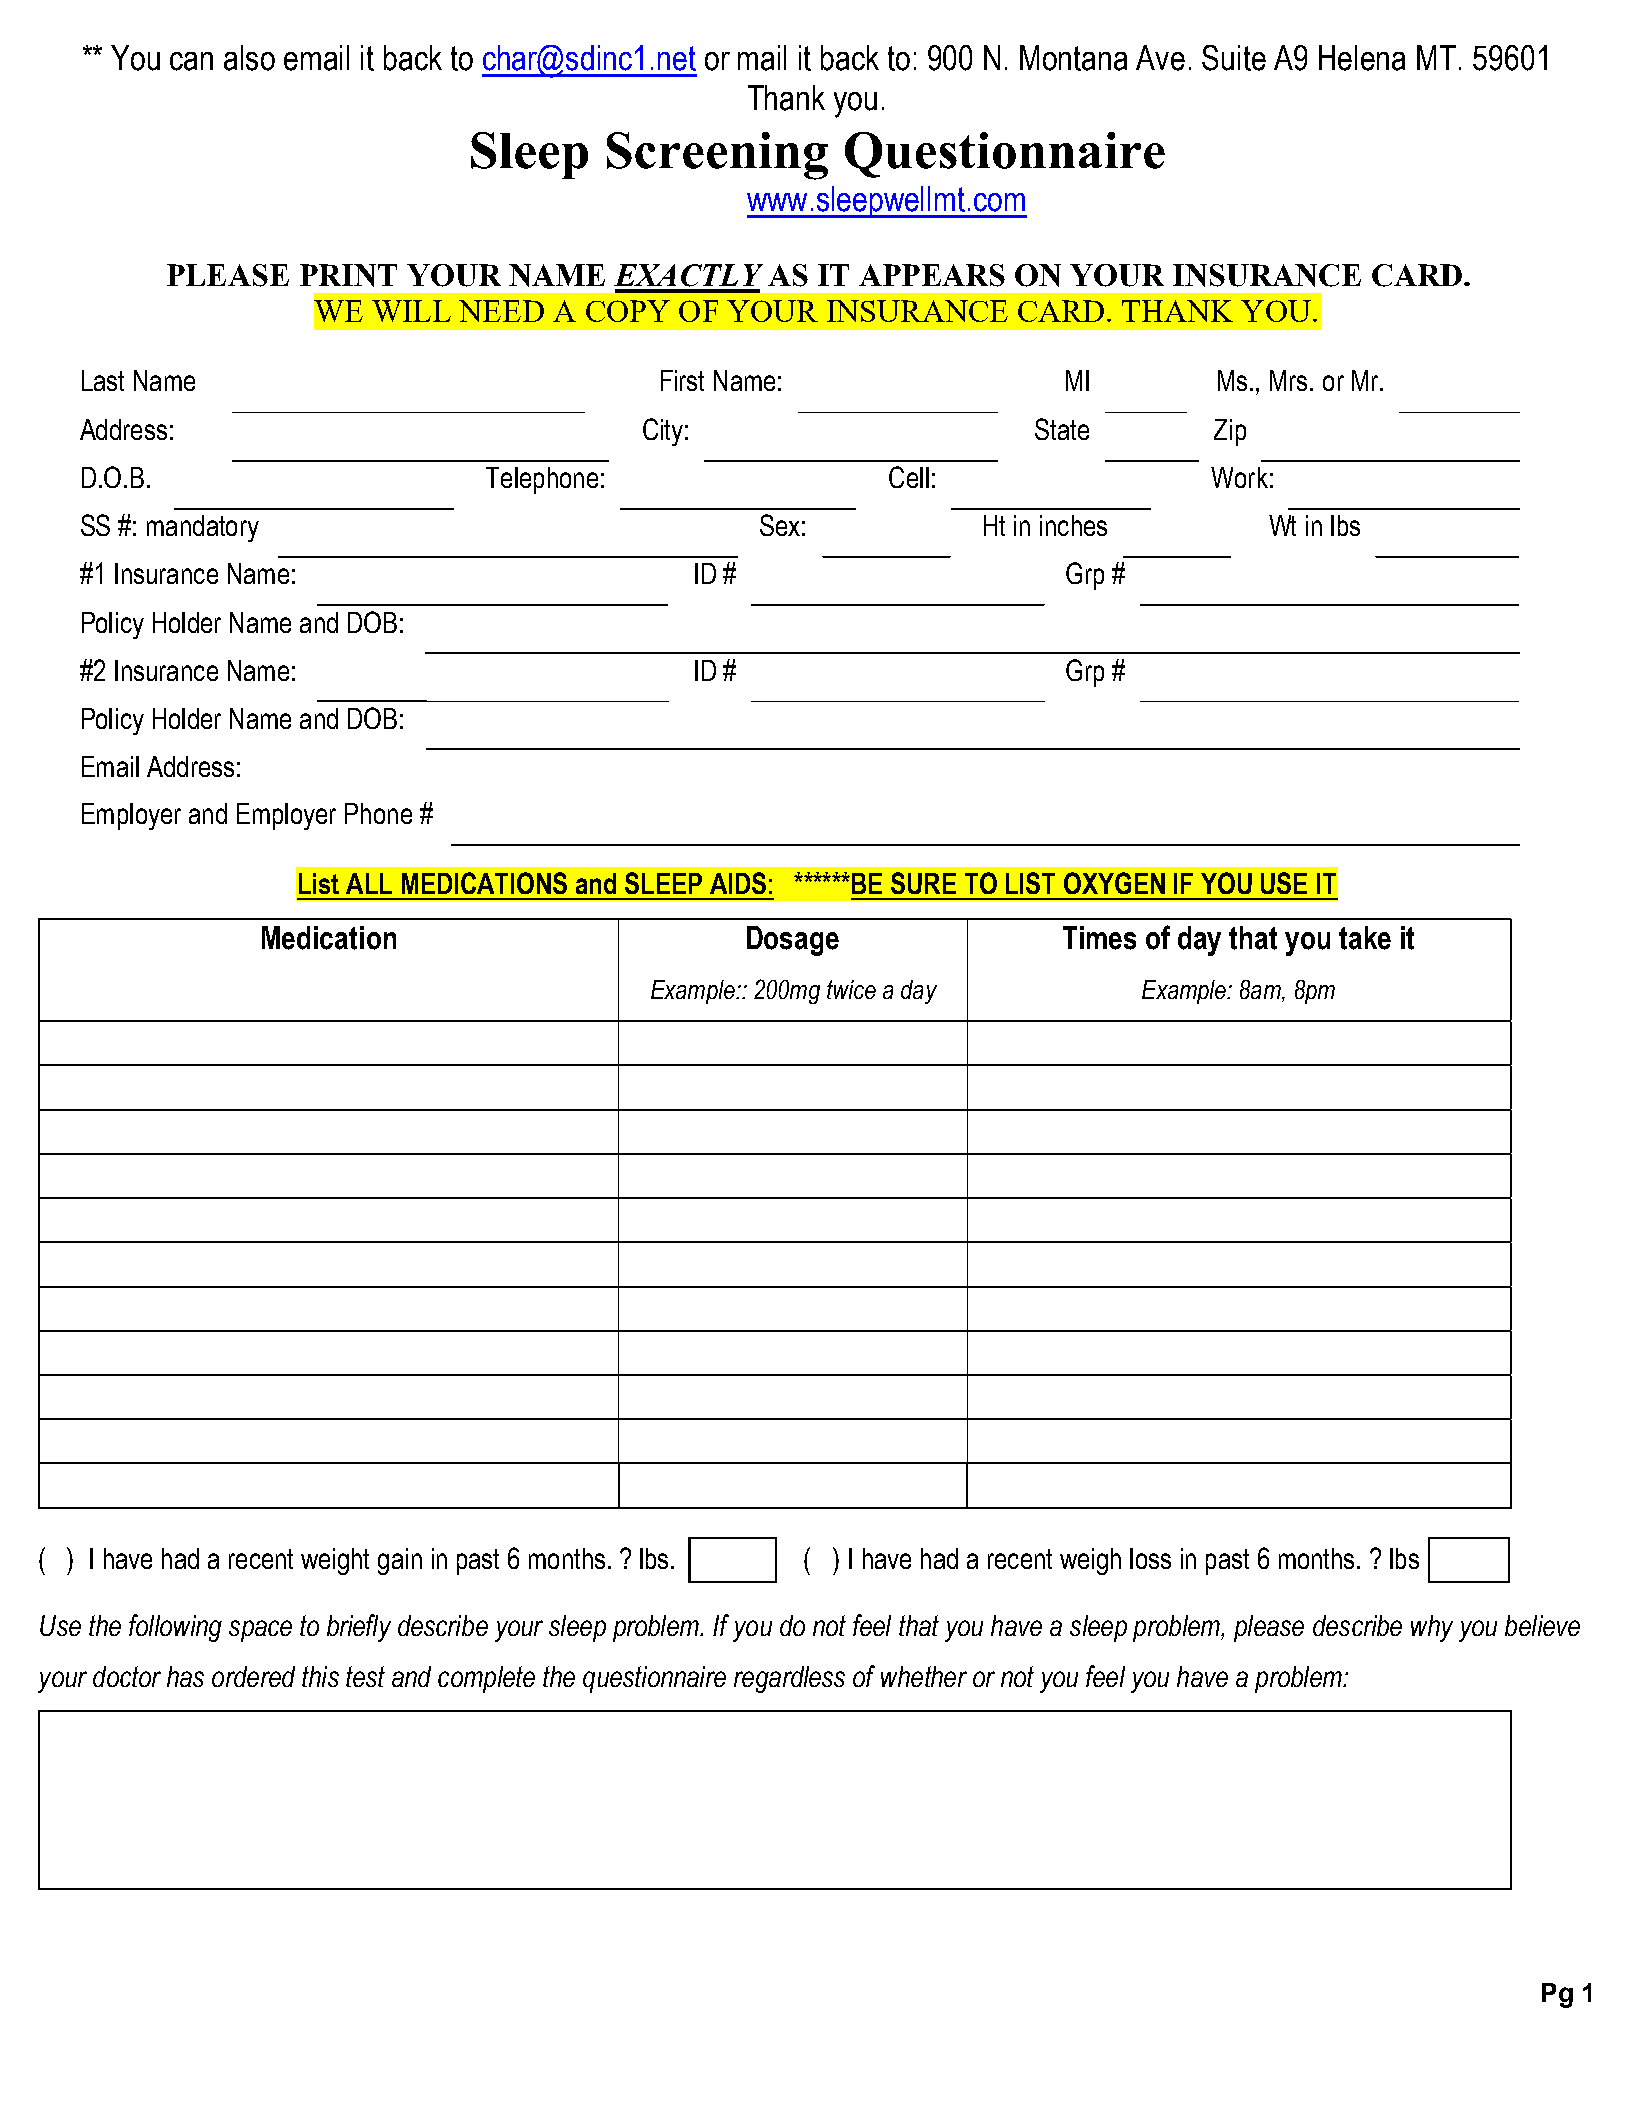 This page has height=2116, width=1635. I want to click on mandatory, so click(203, 528).
